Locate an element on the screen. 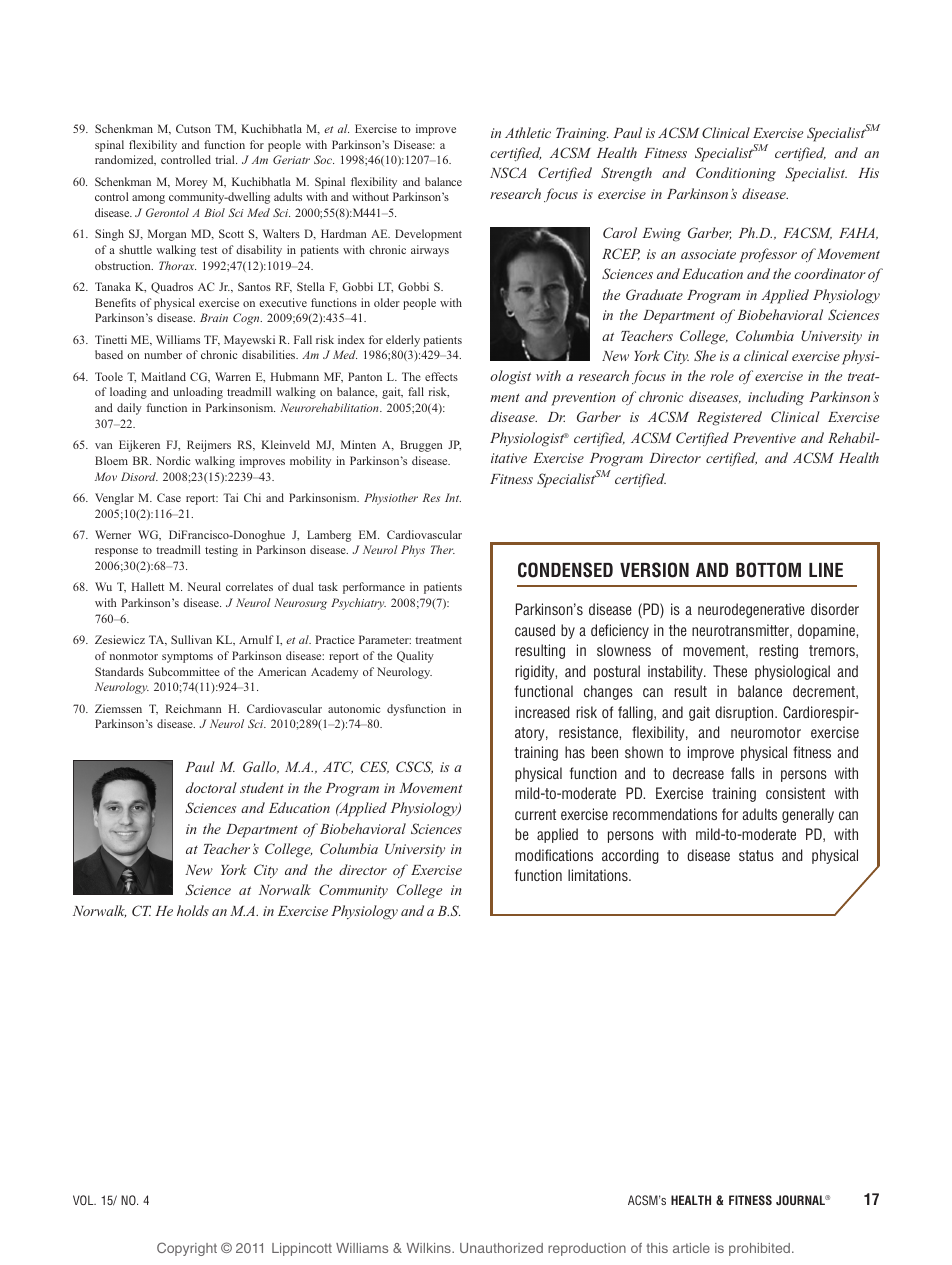 The width and height of the screenshot is (952, 1265). Bruggen is located at coordinates (421, 446).
